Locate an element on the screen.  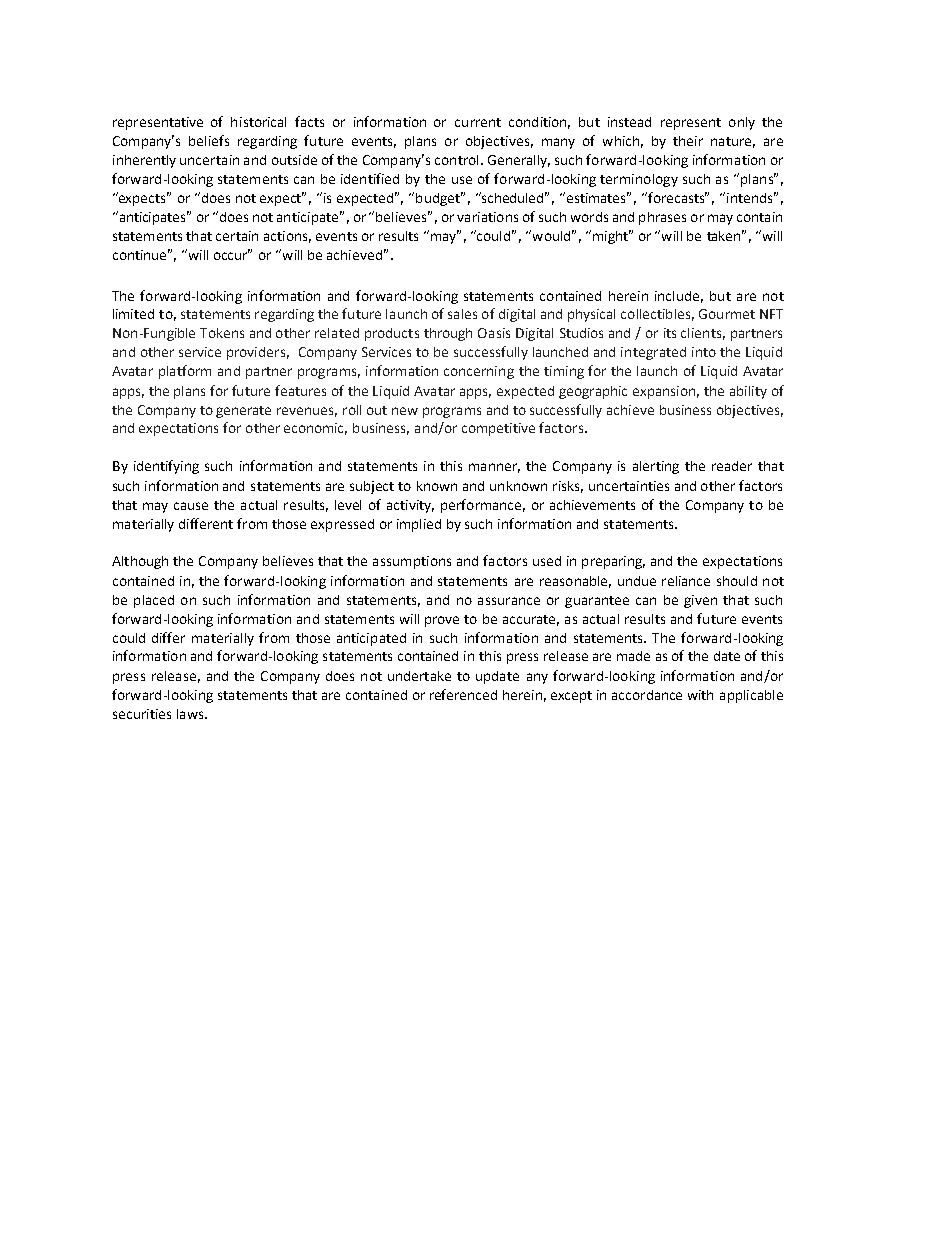
their is located at coordinates (688, 141).
